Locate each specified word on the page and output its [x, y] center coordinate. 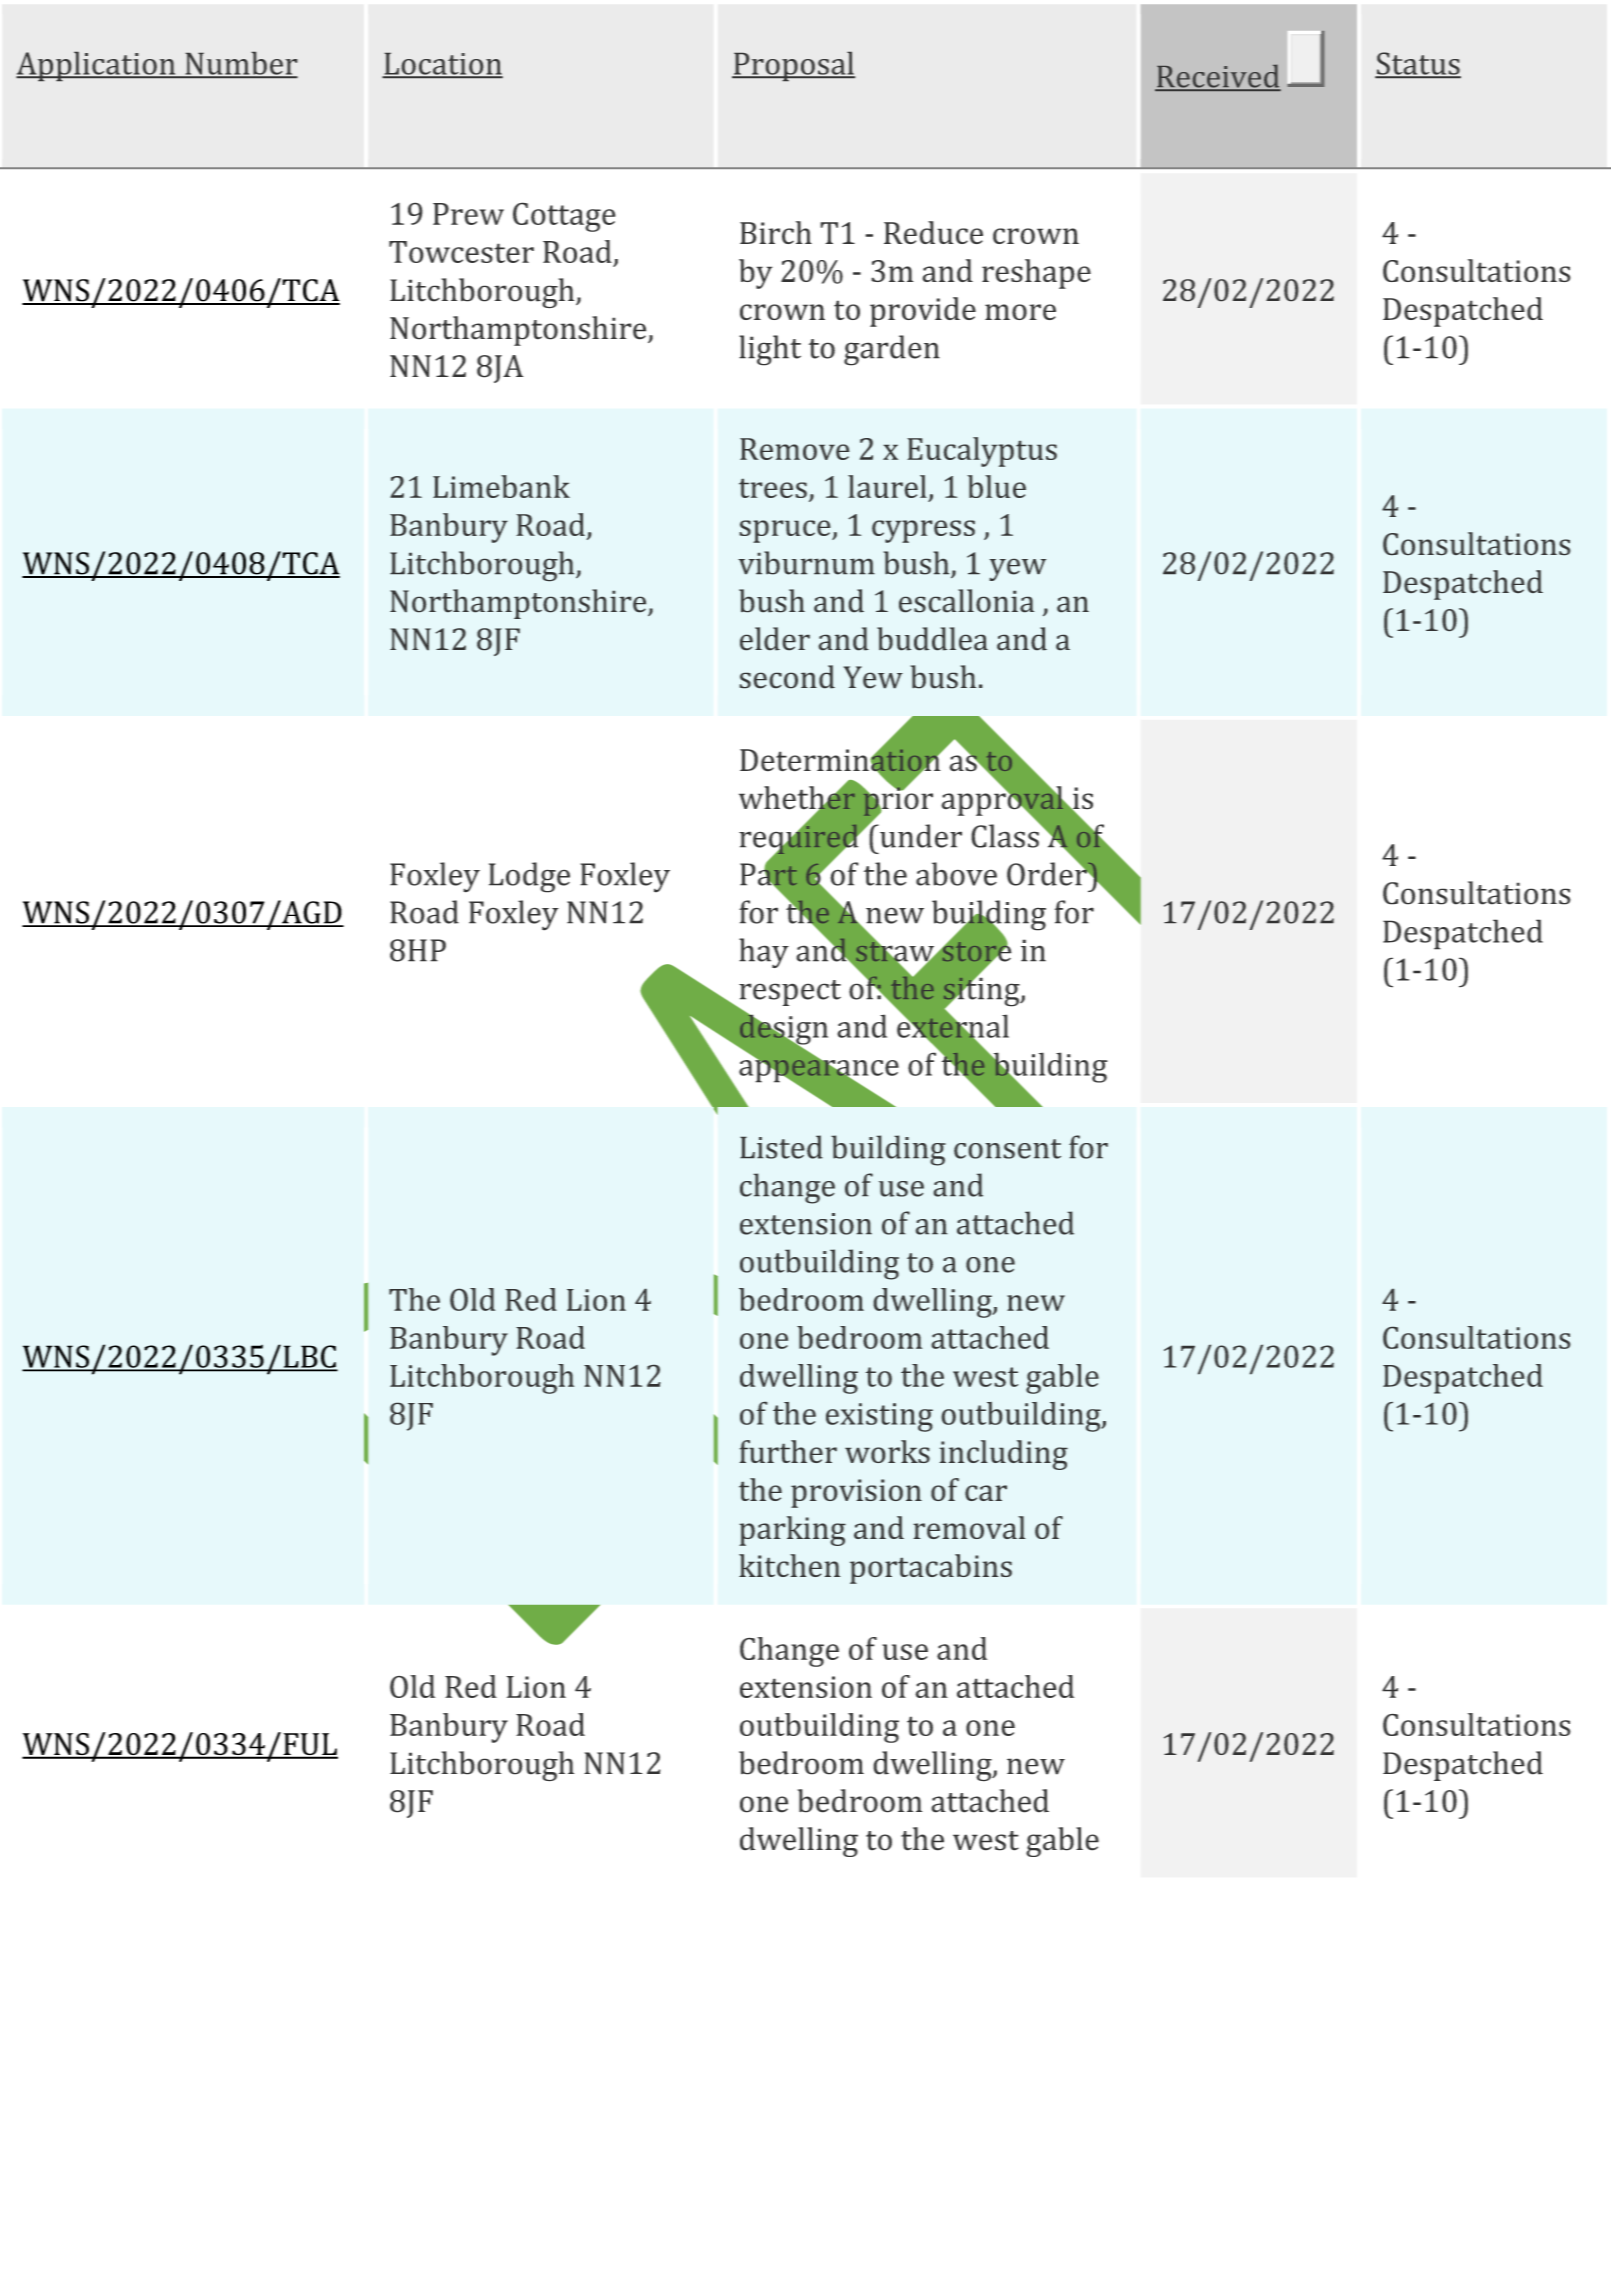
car [986, 1493]
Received [1218, 77]
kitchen [789, 1565]
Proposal [793, 66]
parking [792, 1531]
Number [240, 64]
